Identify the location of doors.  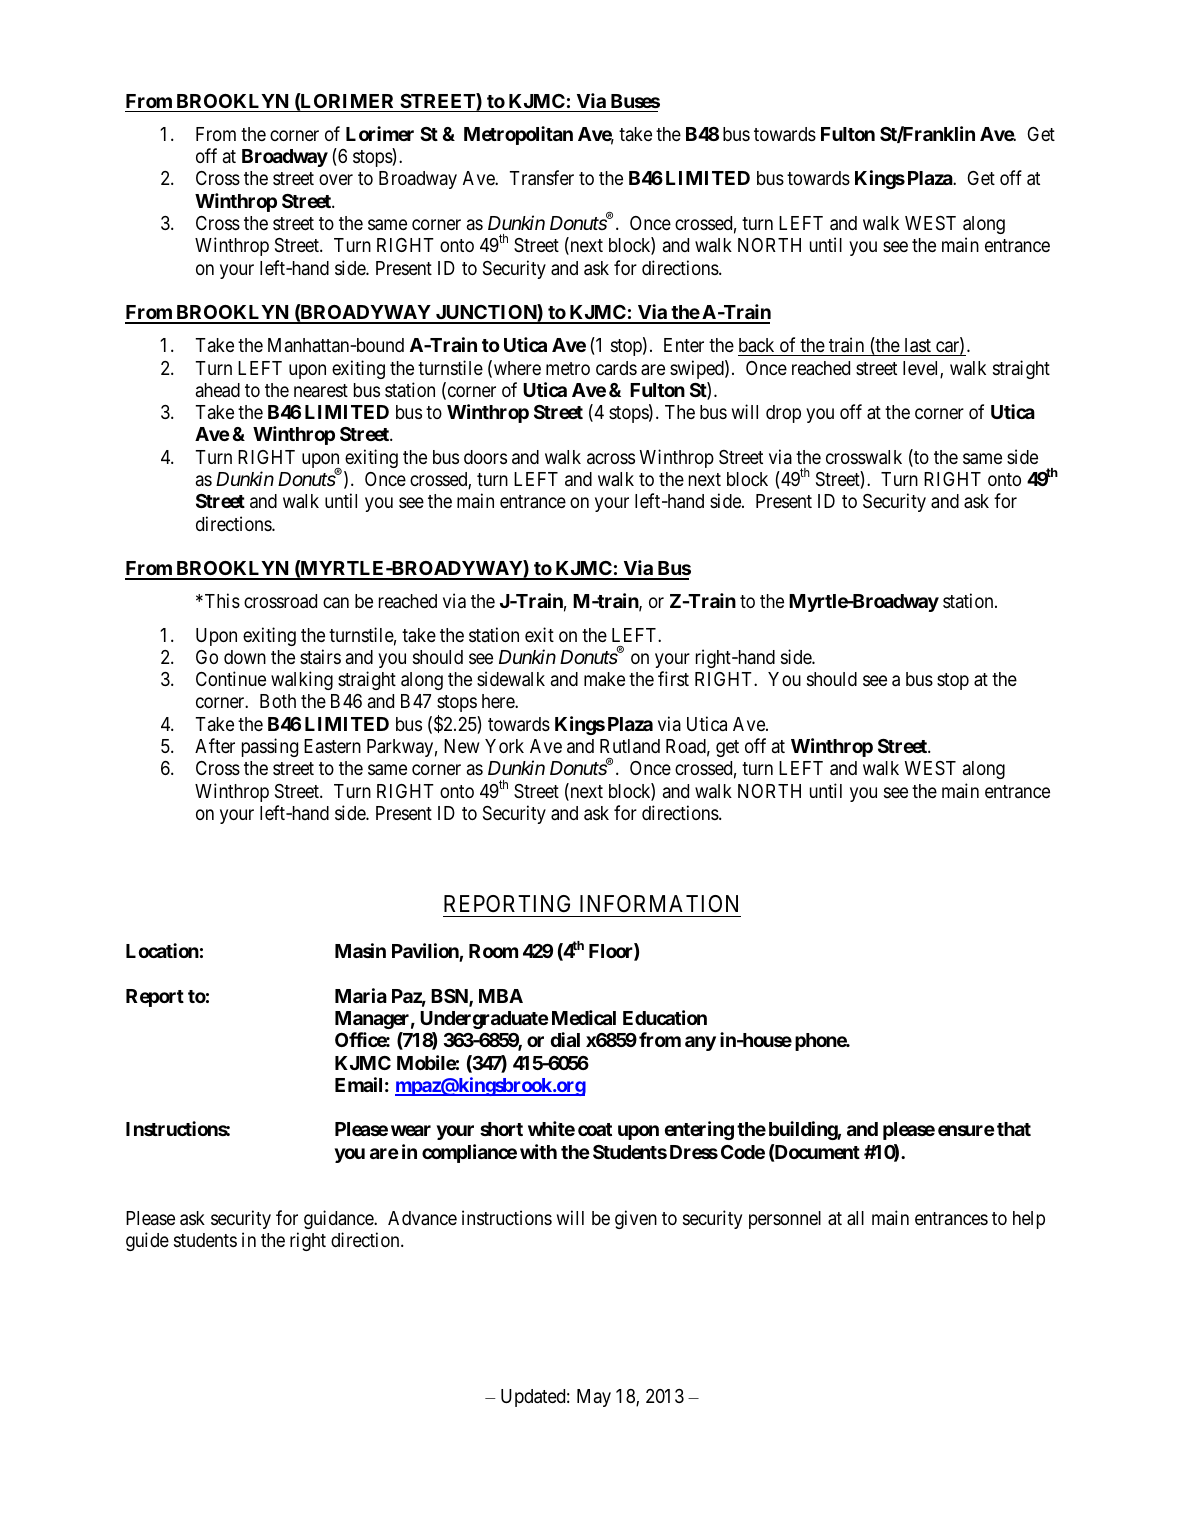
(485, 457).
